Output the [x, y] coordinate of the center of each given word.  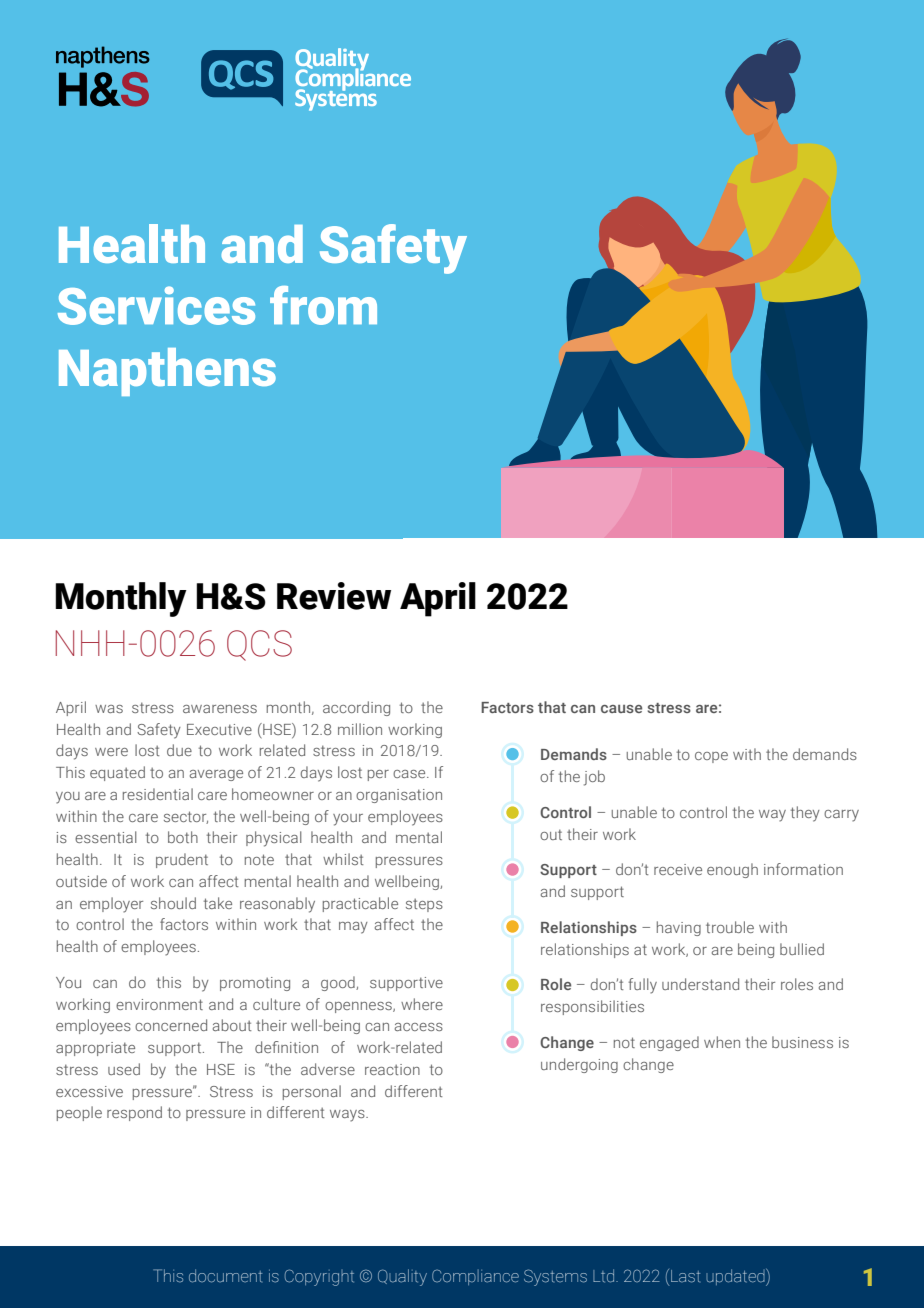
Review [334, 596]
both [183, 837]
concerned [171, 1025]
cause [621, 709]
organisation [399, 796]
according [356, 708]
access [419, 1027]
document [225, 1276]
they [805, 814]
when [722, 1042]
